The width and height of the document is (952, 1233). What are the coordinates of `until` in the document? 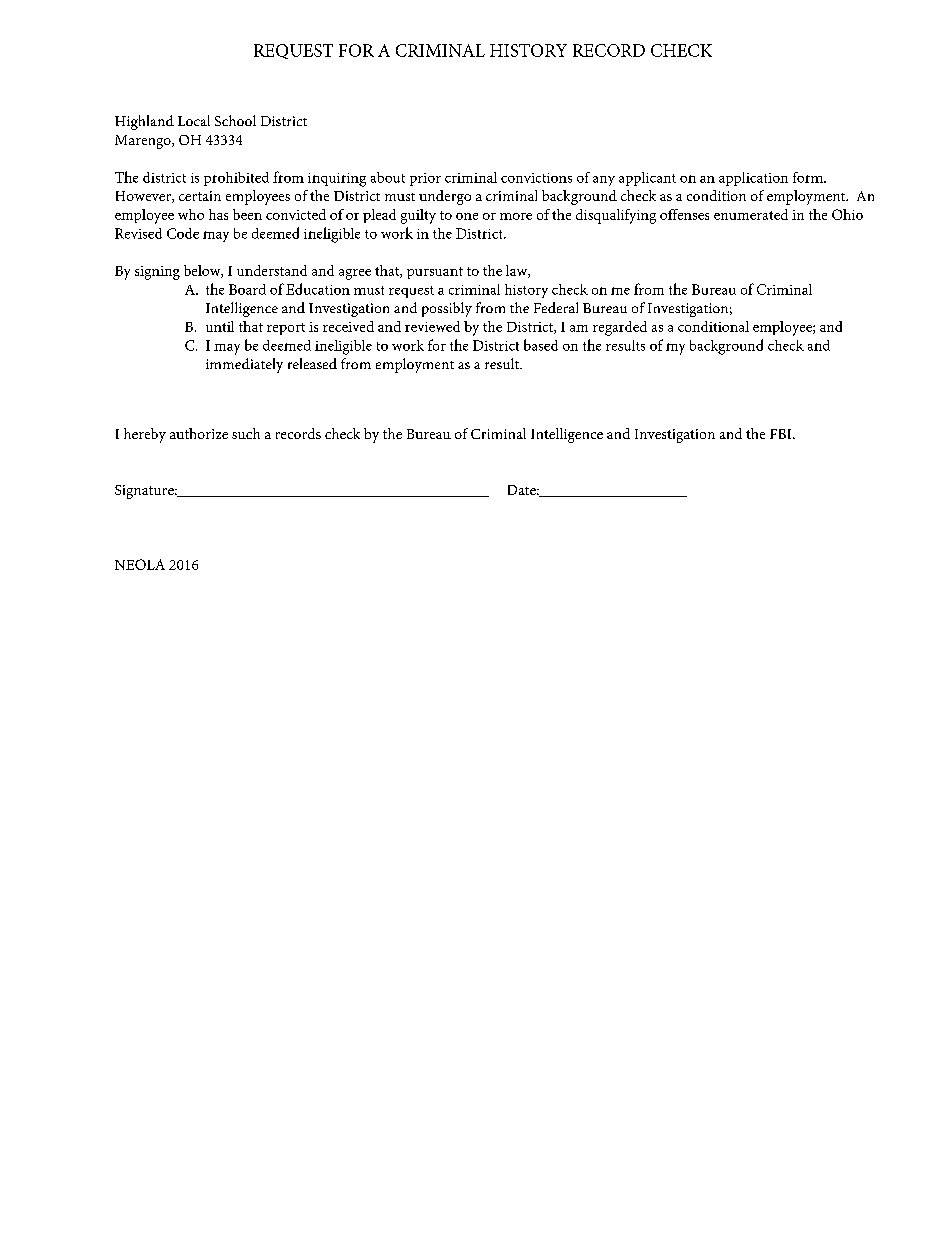 It's located at (220, 326).
